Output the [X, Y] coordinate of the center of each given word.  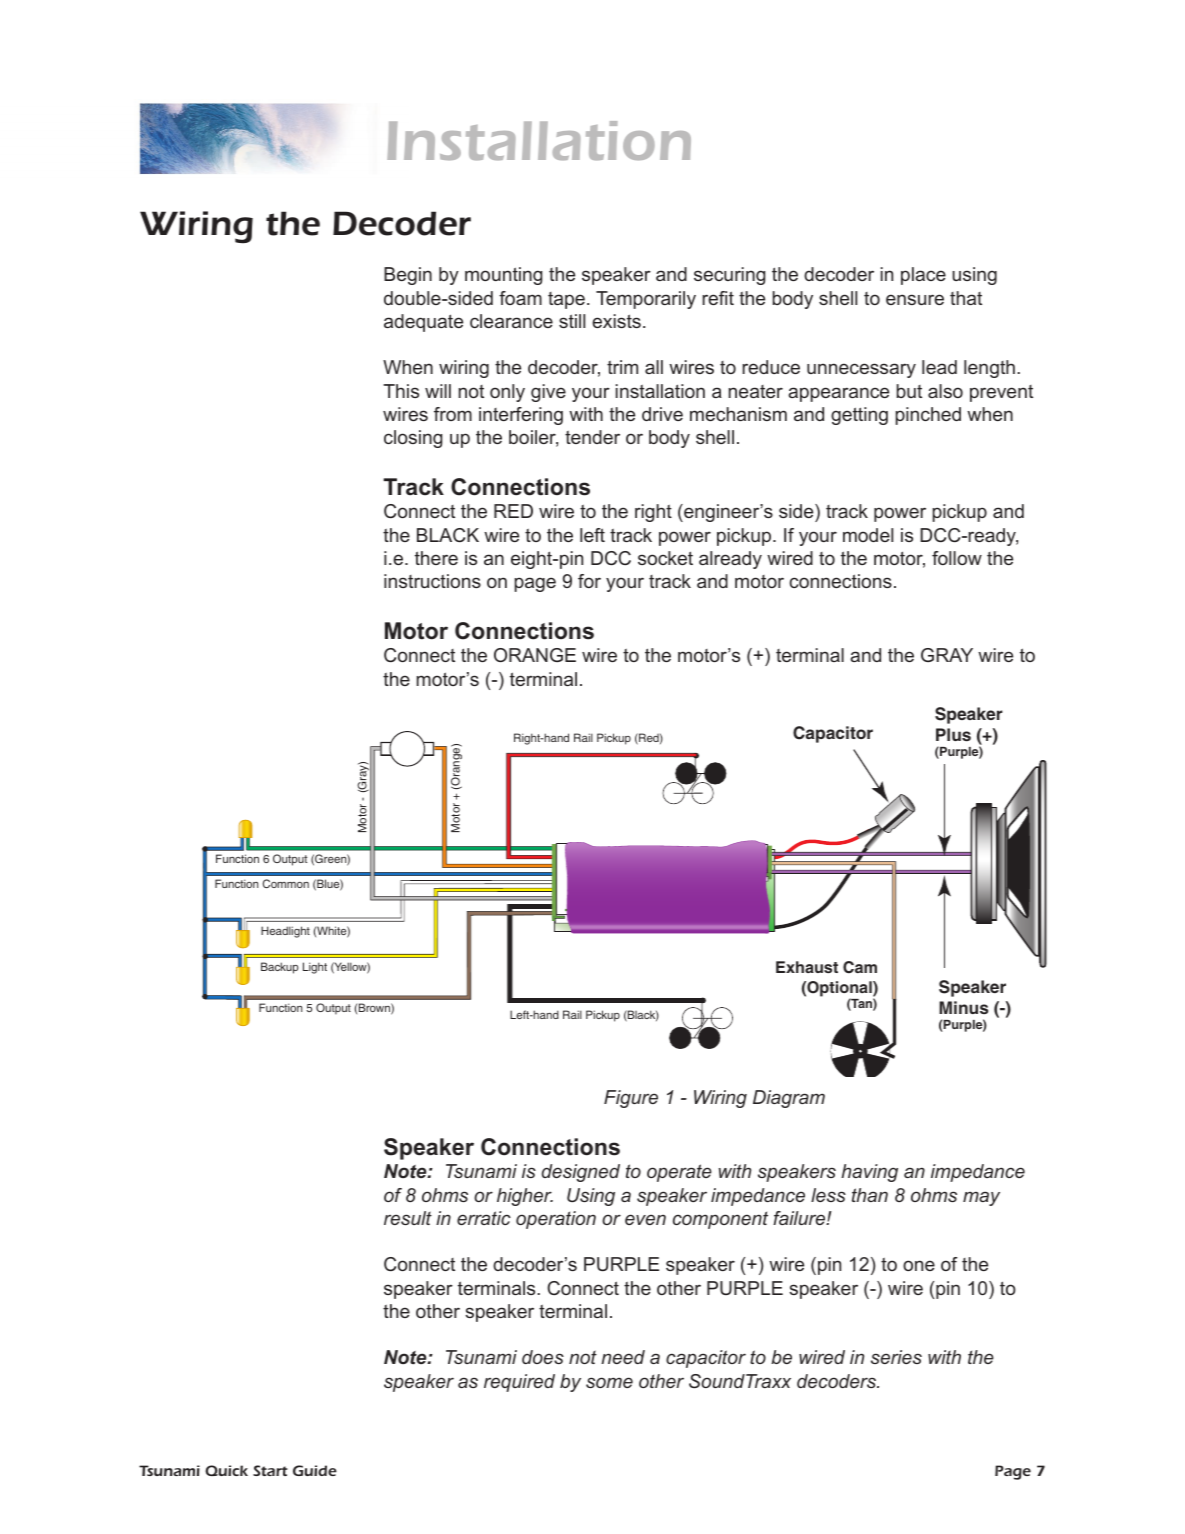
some [609, 1382]
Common [286, 883]
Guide [315, 1470]
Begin [408, 276]
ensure [915, 299]
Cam [860, 967]
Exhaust [807, 967]
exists [616, 321]
